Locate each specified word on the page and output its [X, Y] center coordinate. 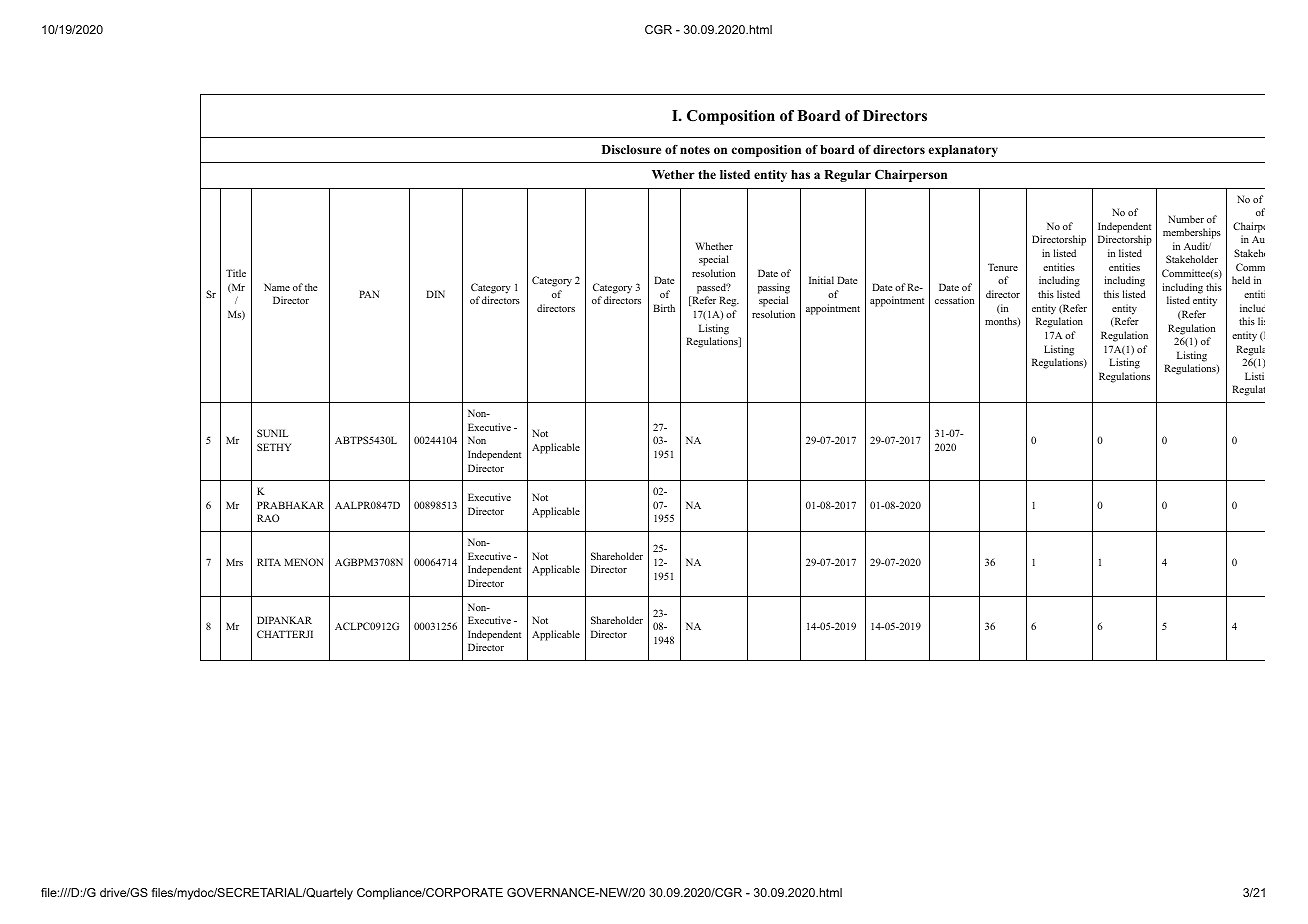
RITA [269, 562]
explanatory [963, 151]
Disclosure [631, 149]
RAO [268, 518]
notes [695, 150]
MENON [303, 562]
